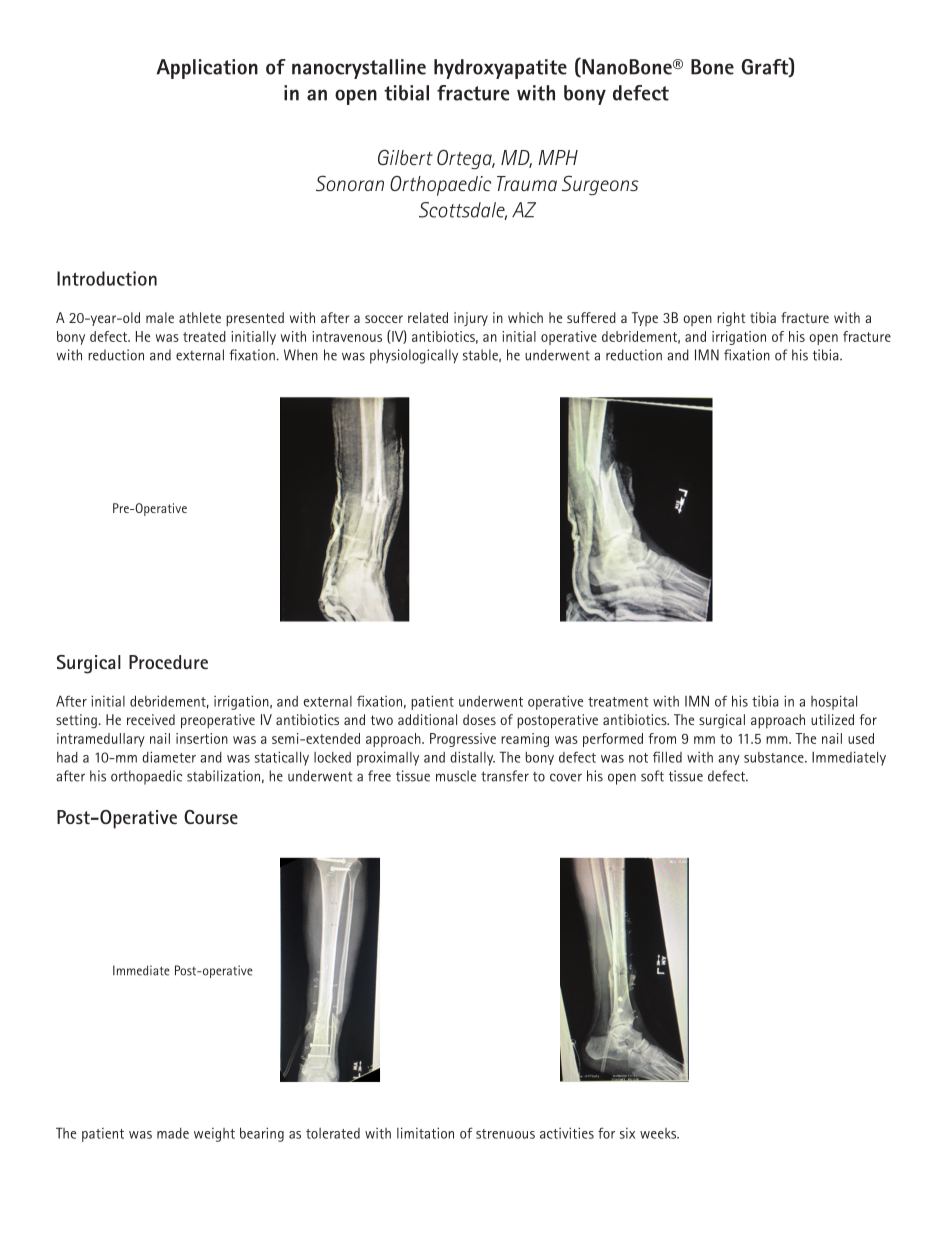 This image has width=952, height=1233. I want to click on made, so click(173, 1133).
